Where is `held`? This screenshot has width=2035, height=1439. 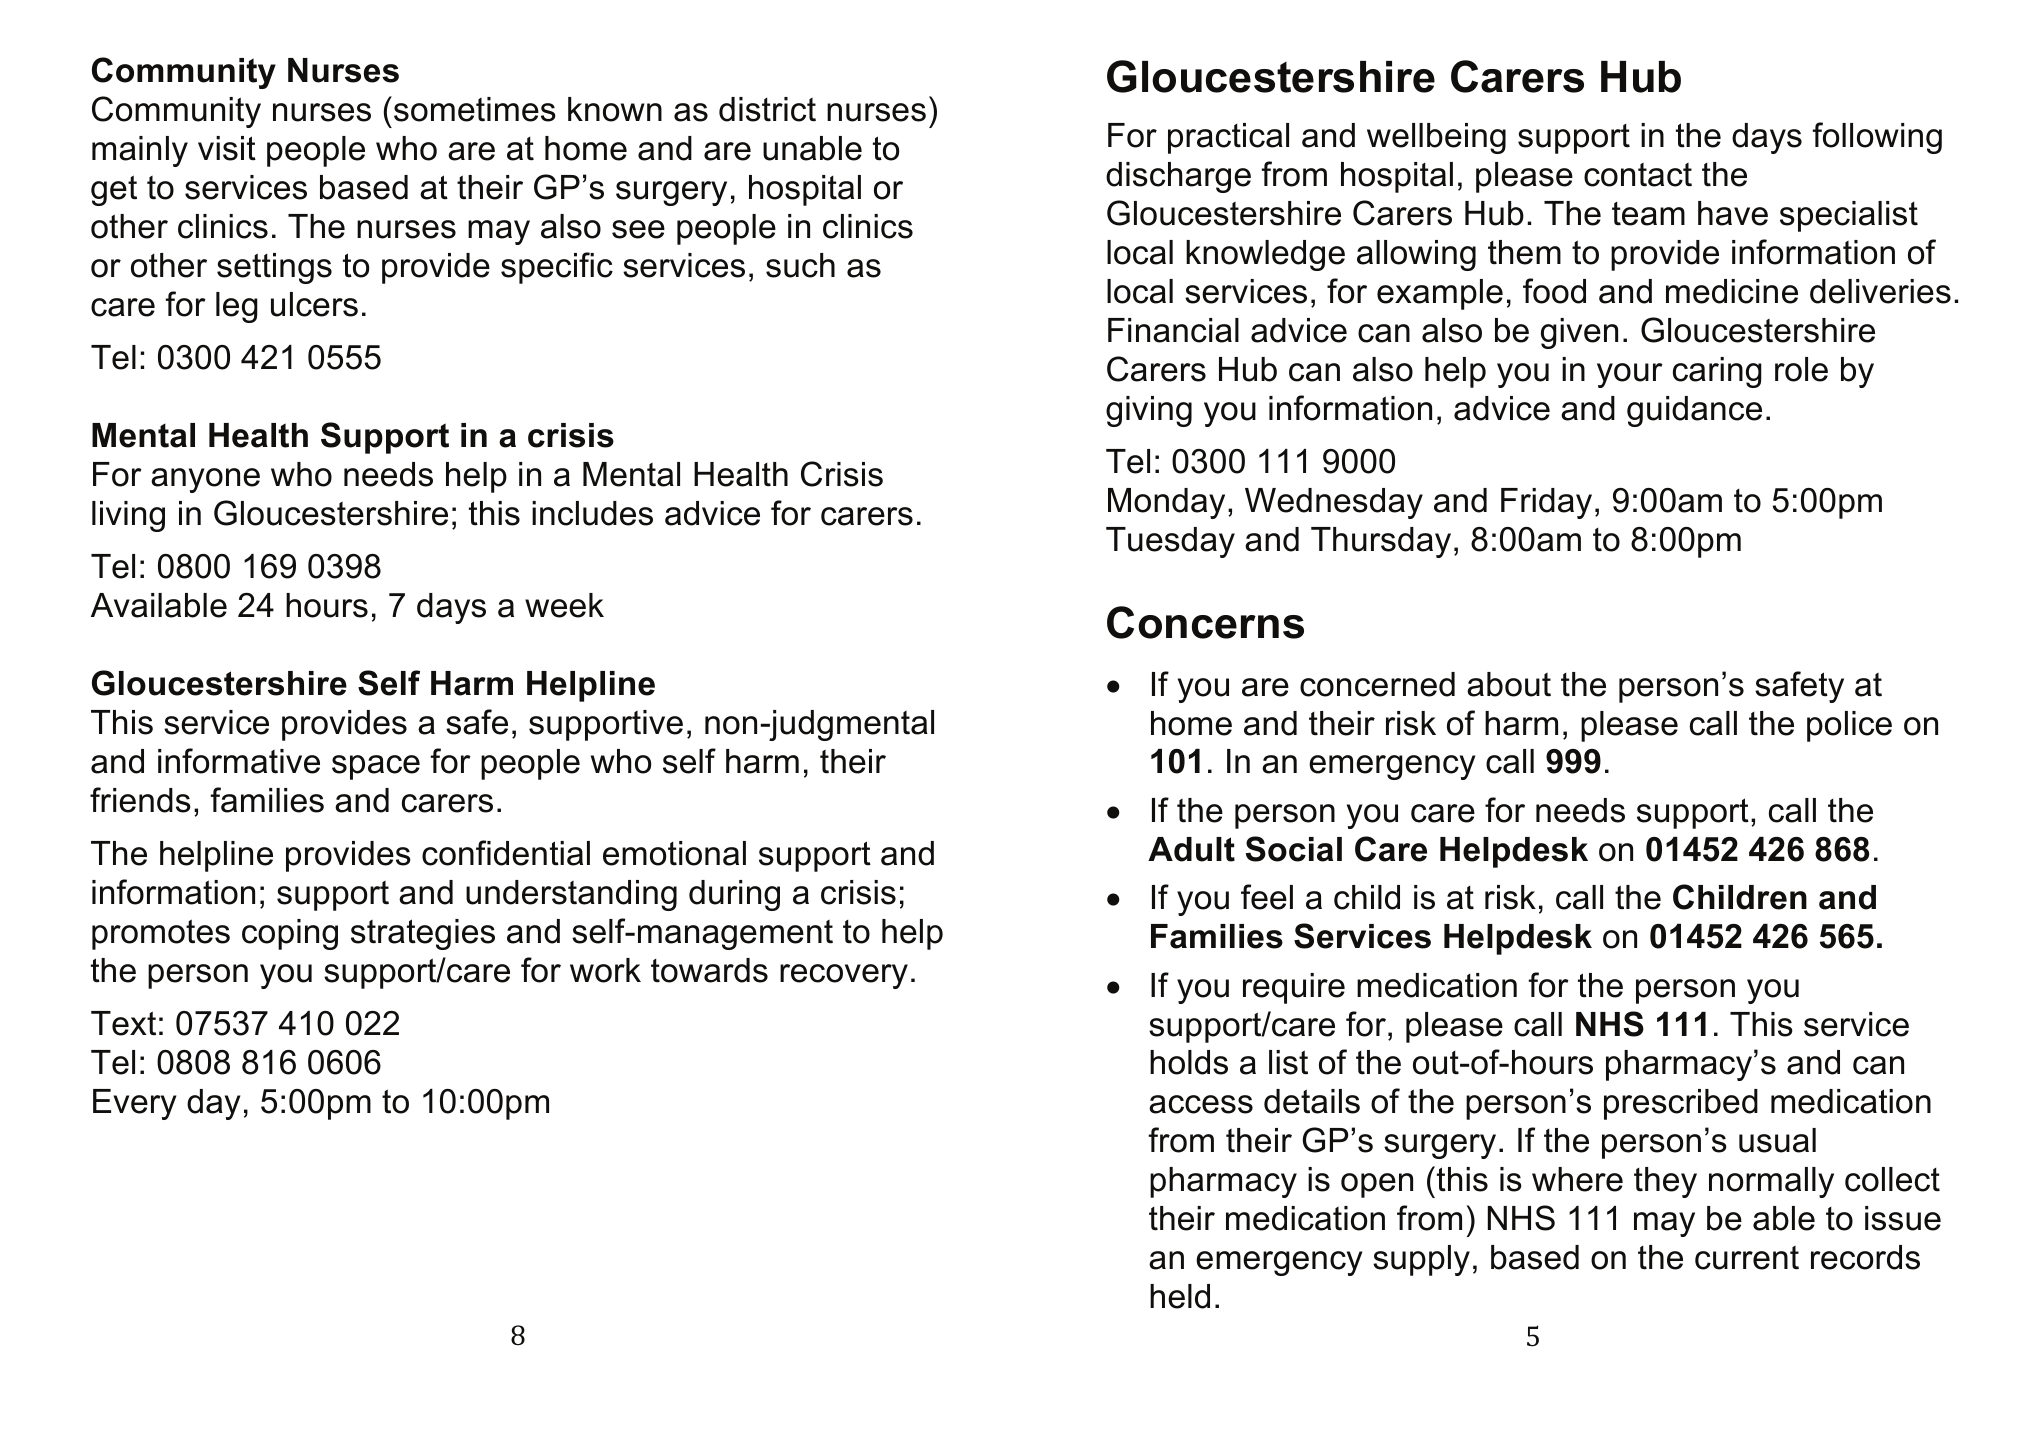
held is located at coordinates (1180, 1296).
